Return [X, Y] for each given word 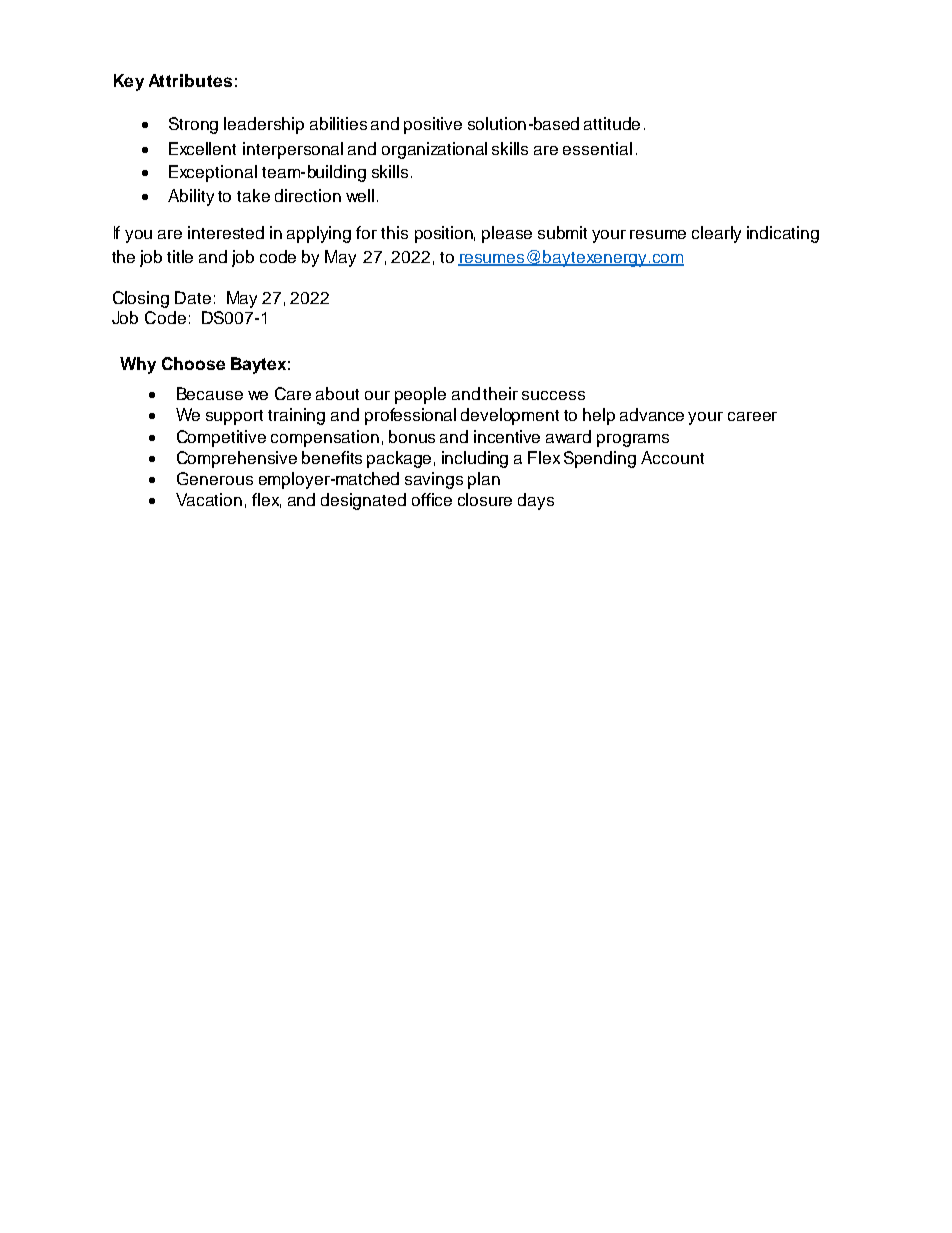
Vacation [209, 499]
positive [433, 125]
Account [672, 457]
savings [434, 480]
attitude [612, 123]
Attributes [190, 80]
